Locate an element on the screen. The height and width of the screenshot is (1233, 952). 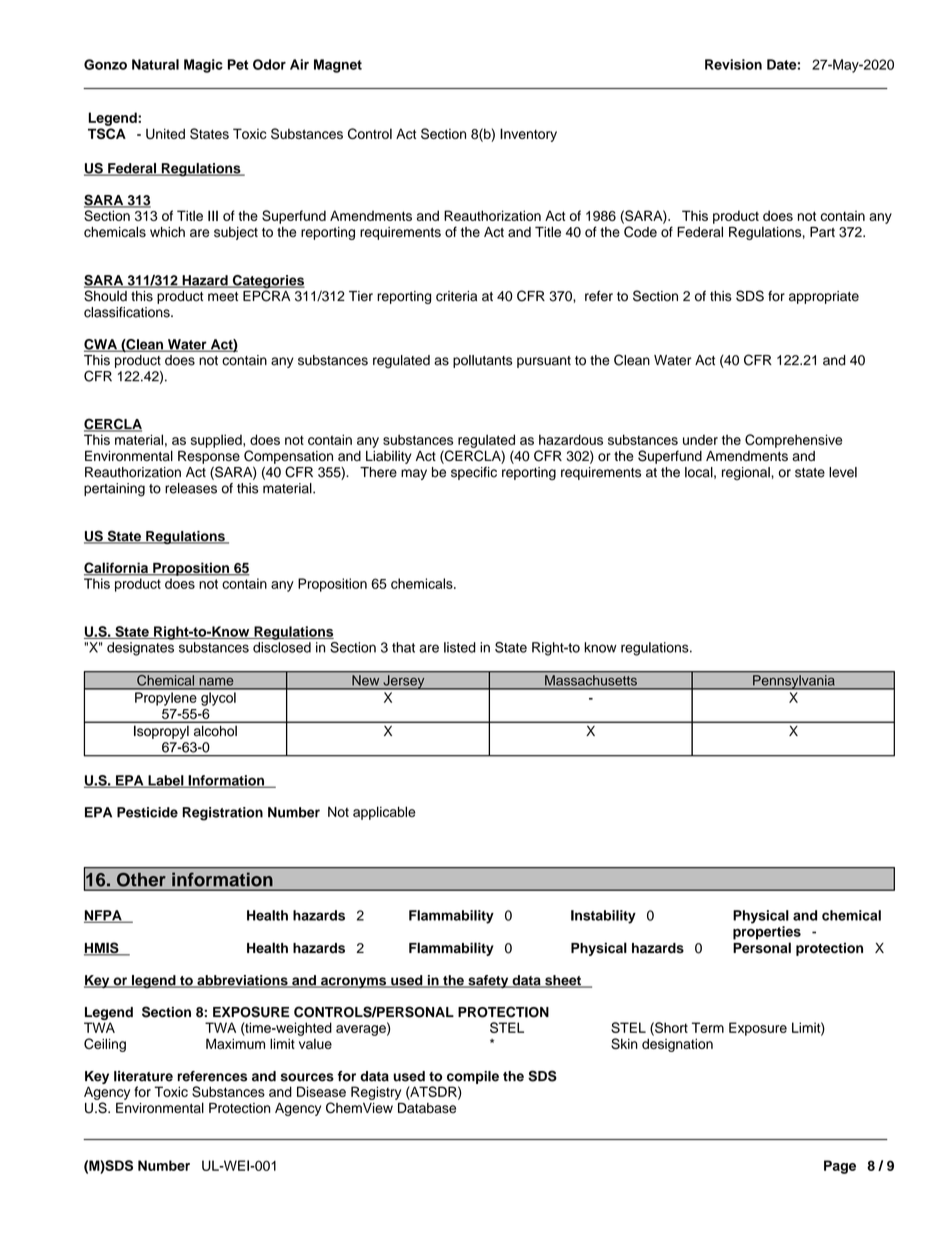
listed is located at coordinates (460, 647).
